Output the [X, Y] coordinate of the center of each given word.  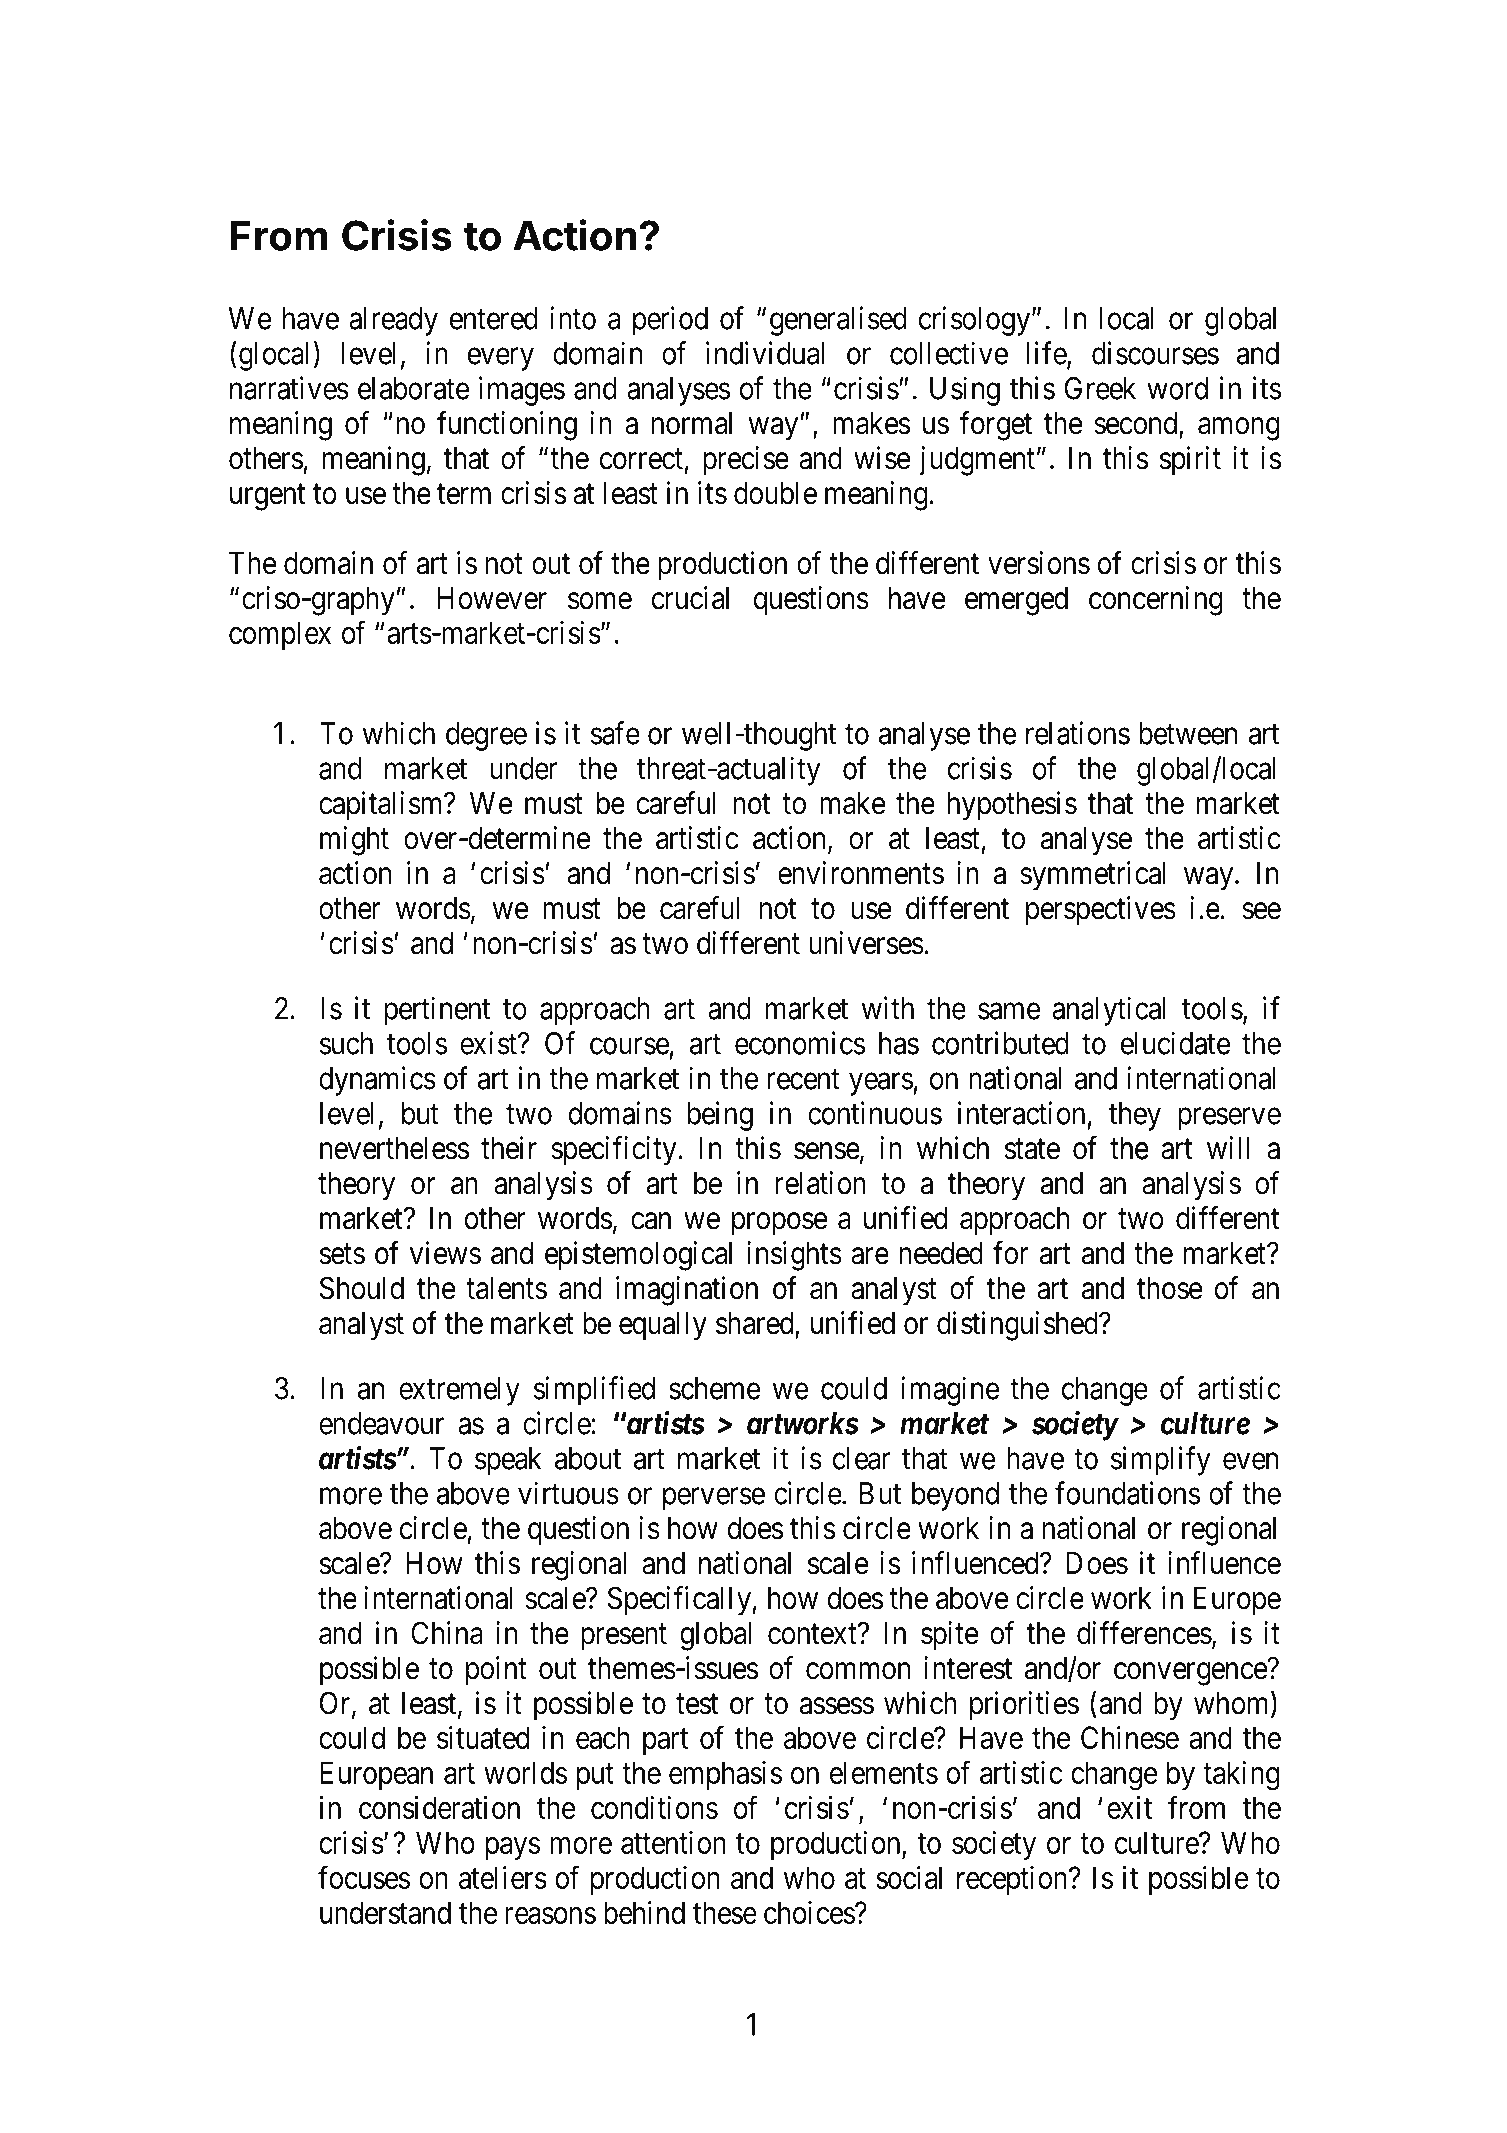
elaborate [413, 388]
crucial [690, 598]
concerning [1156, 601]
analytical [1109, 1011]
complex [280, 635]
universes [866, 943]
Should [362, 1288]
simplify [1160, 1461]
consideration [439, 1807]
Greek [1100, 388]
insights [794, 1256]
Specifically [680, 1601]
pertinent [437, 1011]
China [447, 1633]
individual [765, 353]
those [1169, 1288]
